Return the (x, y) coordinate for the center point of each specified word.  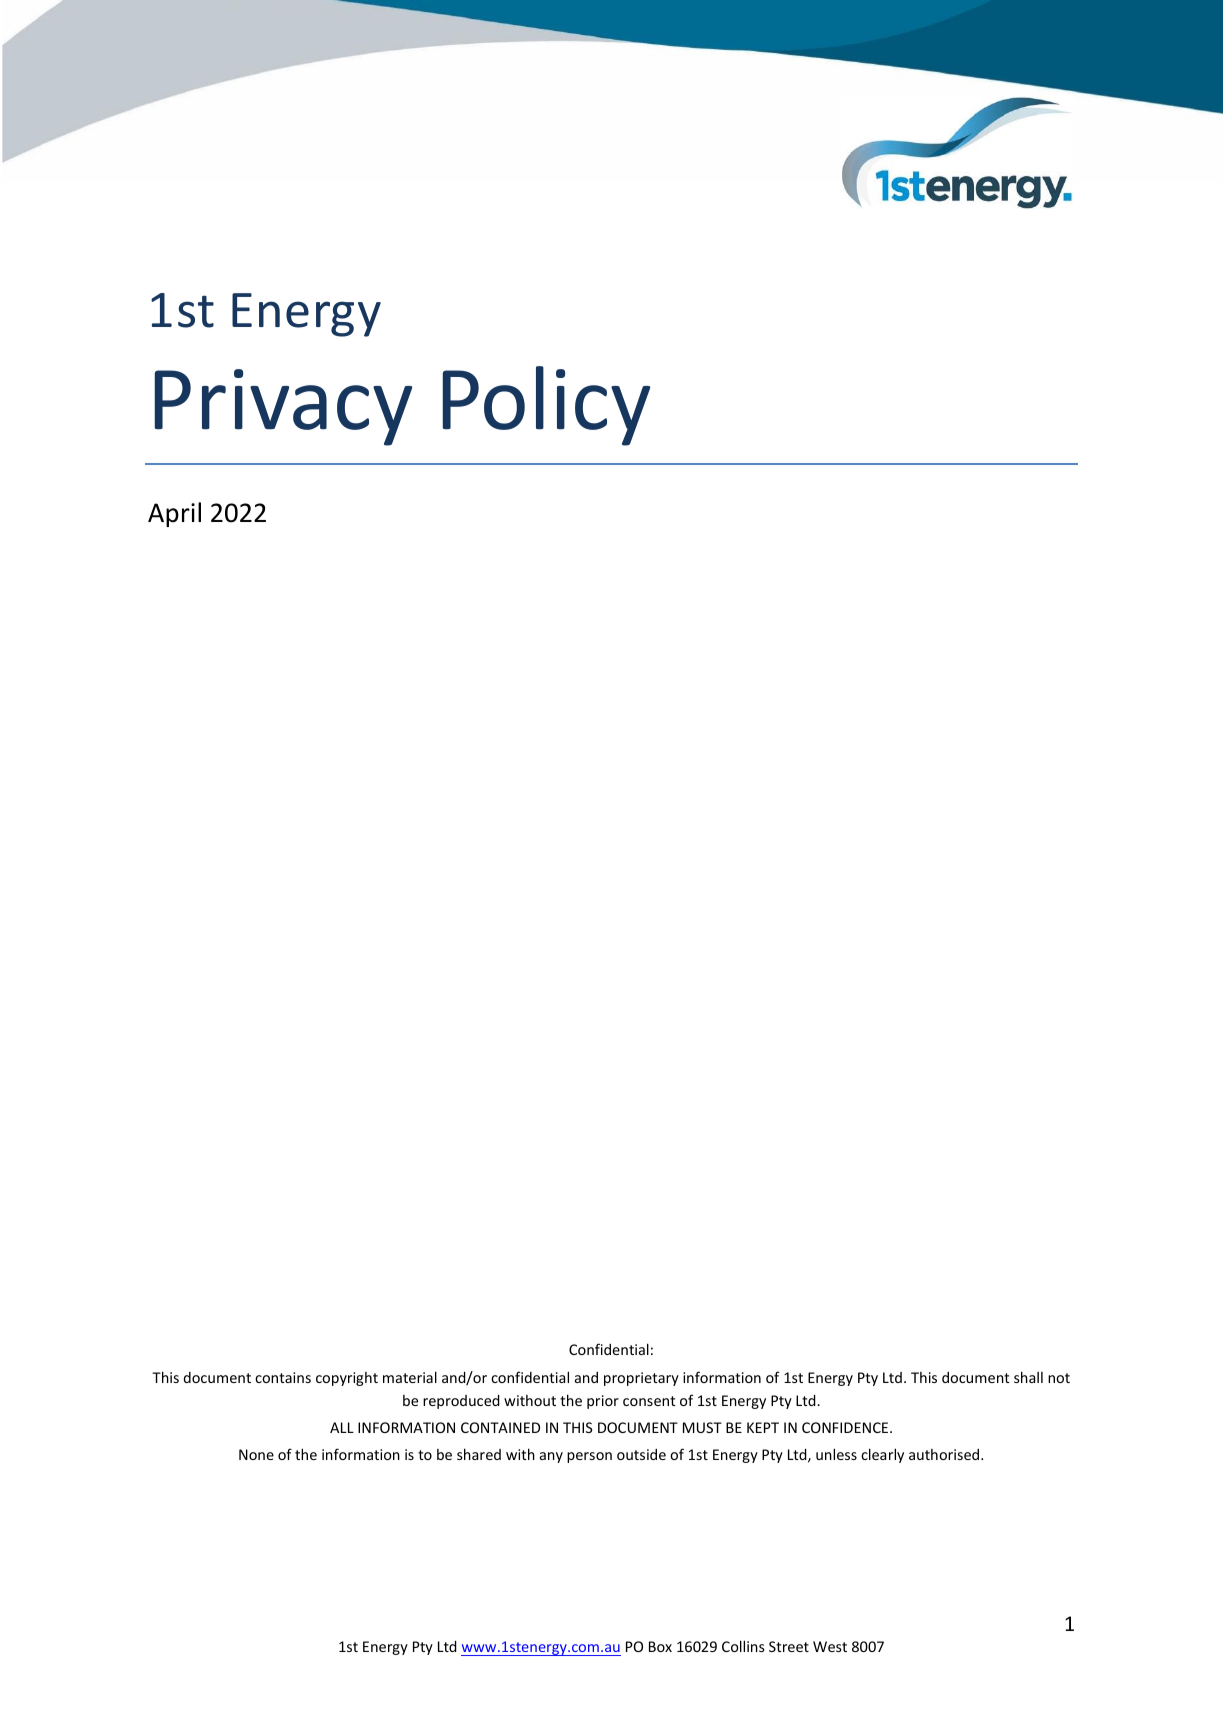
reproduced (461, 1402)
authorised (945, 1454)
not (1059, 1378)
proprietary (641, 1379)
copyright (347, 1379)
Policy (546, 406)
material (410, 1377)
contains (283, 1377)
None (256, 1454)
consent (649, 1401)
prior (603, 1402)
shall (1028, 1377)
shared (479, 1454)
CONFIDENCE (846, 1427)
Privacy (283, 407)
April (174, 514)
